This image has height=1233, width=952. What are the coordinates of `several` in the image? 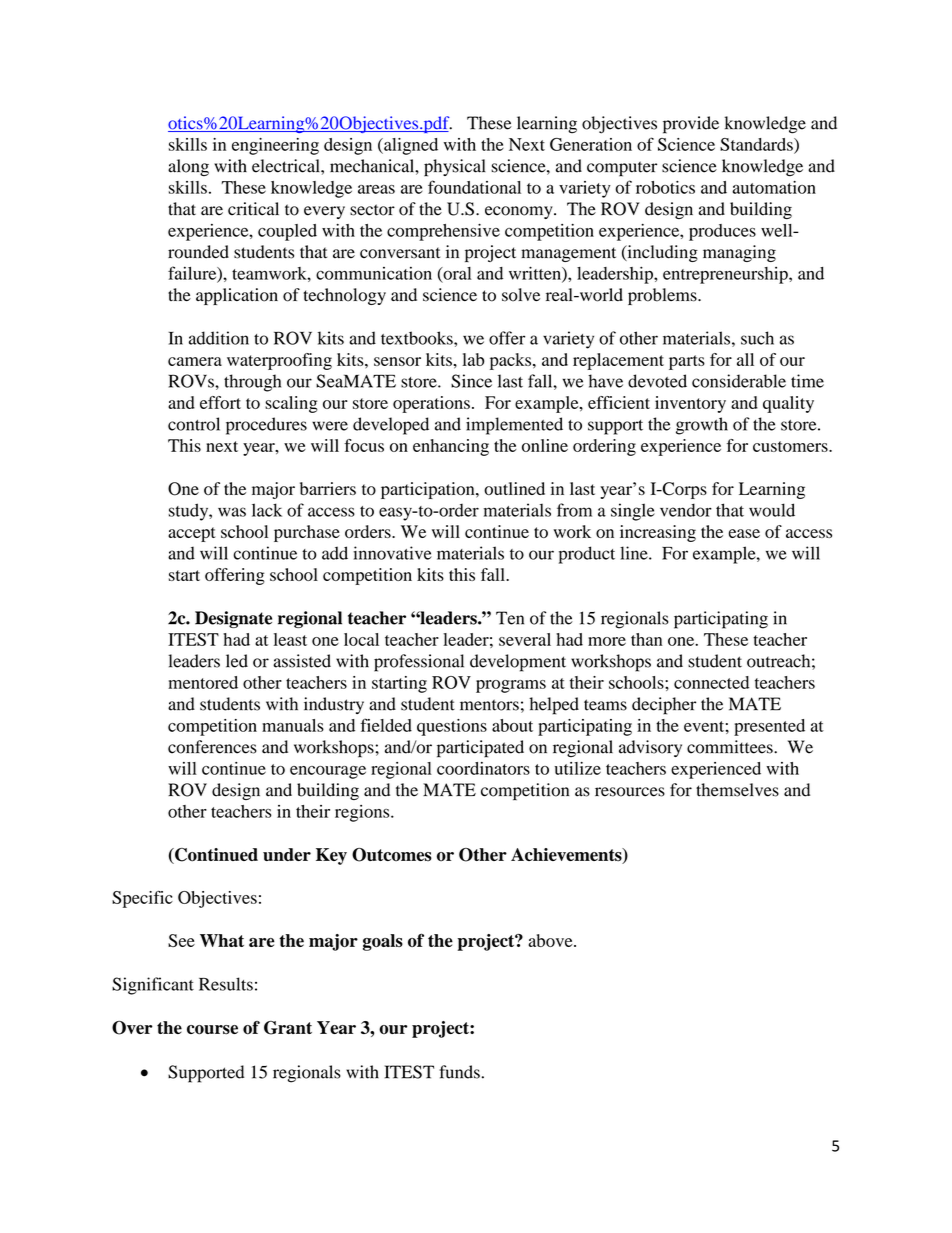 It's located at (525, 639).
